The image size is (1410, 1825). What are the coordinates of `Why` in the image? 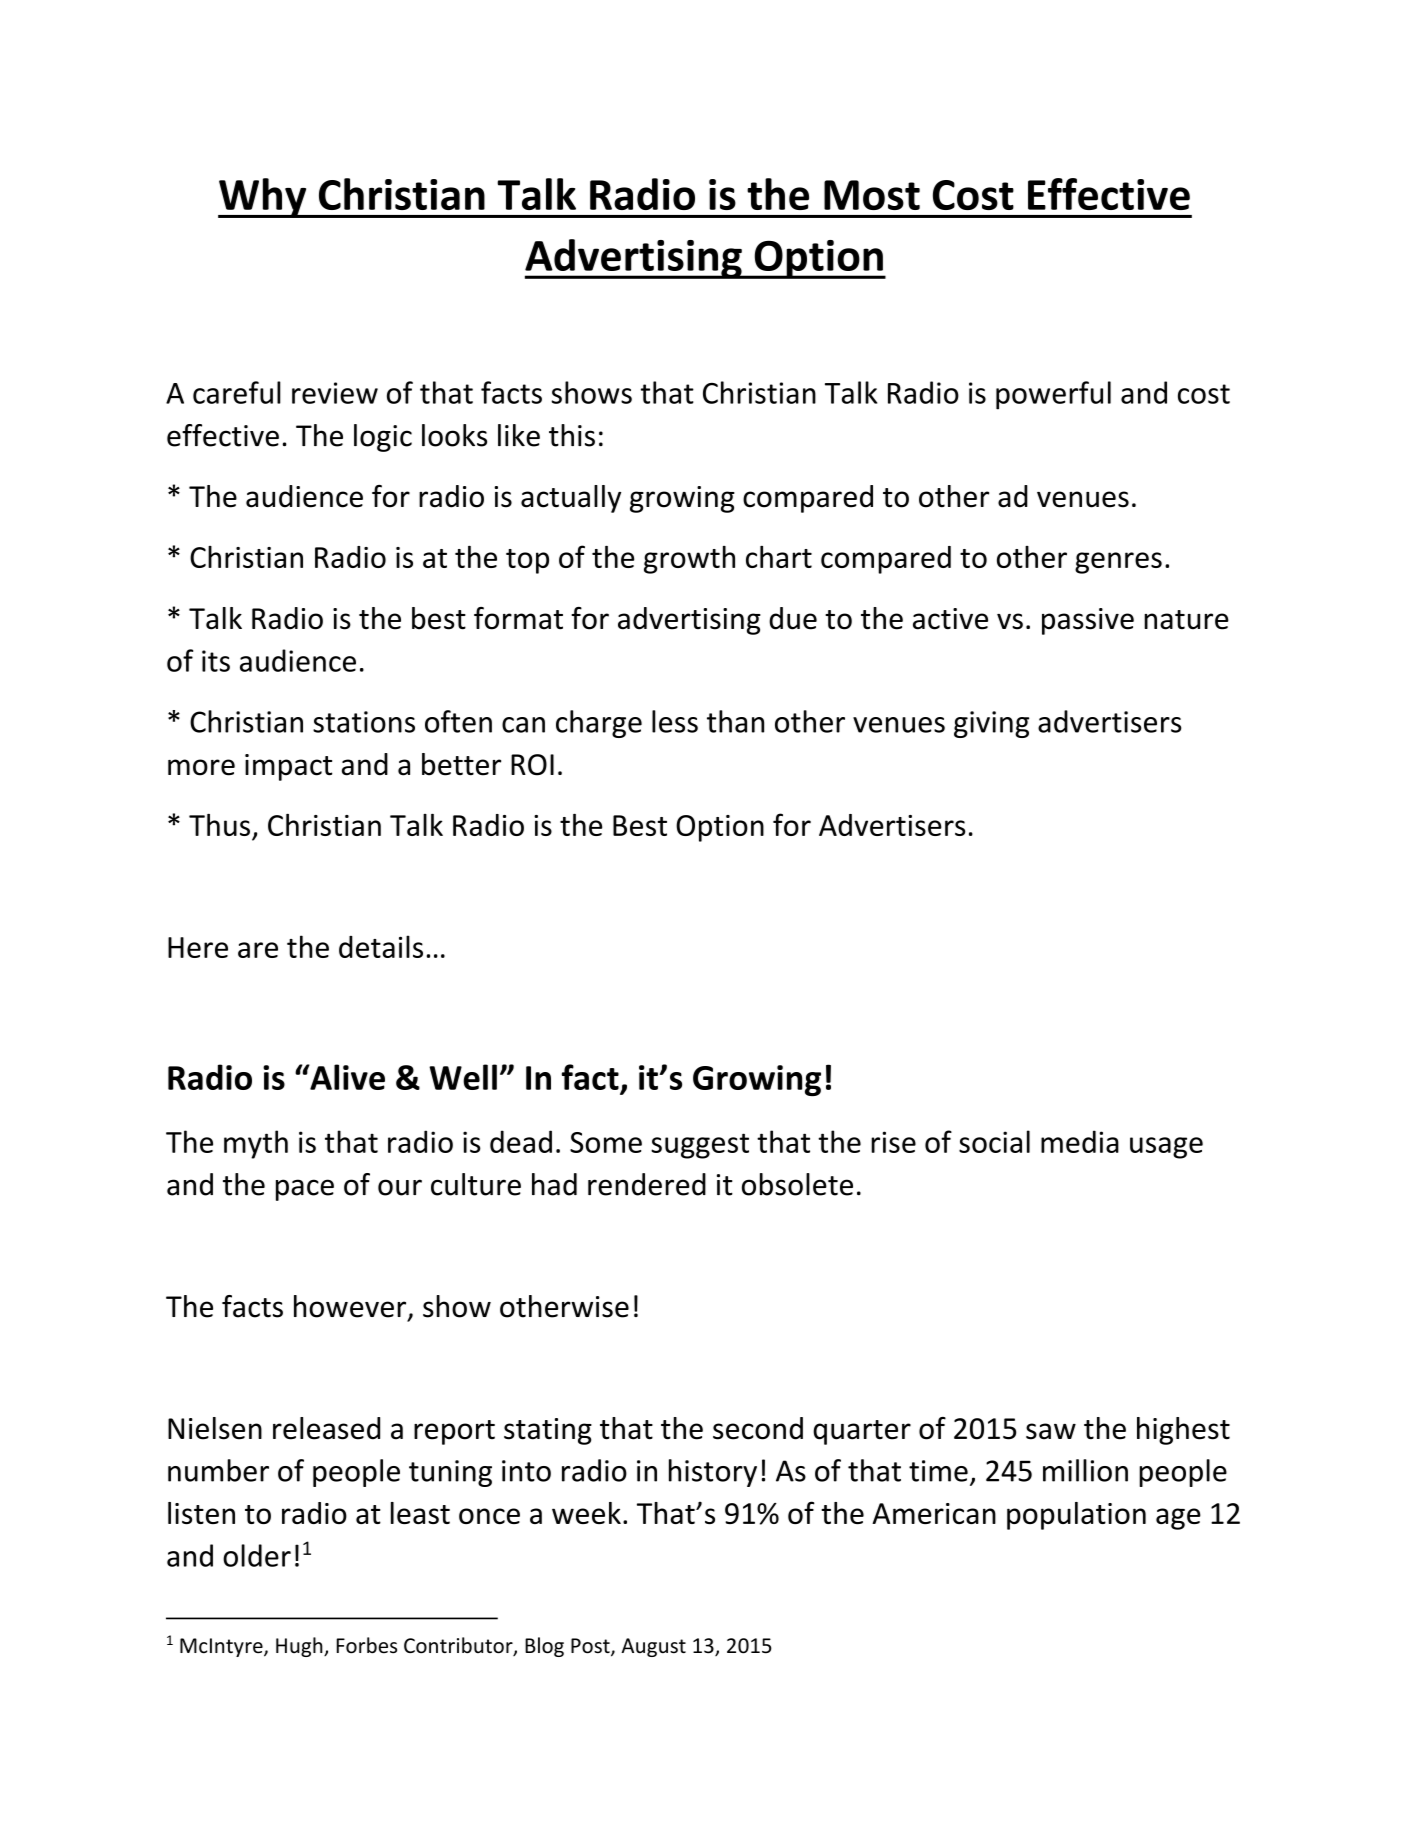 It's located at (263, 198).
